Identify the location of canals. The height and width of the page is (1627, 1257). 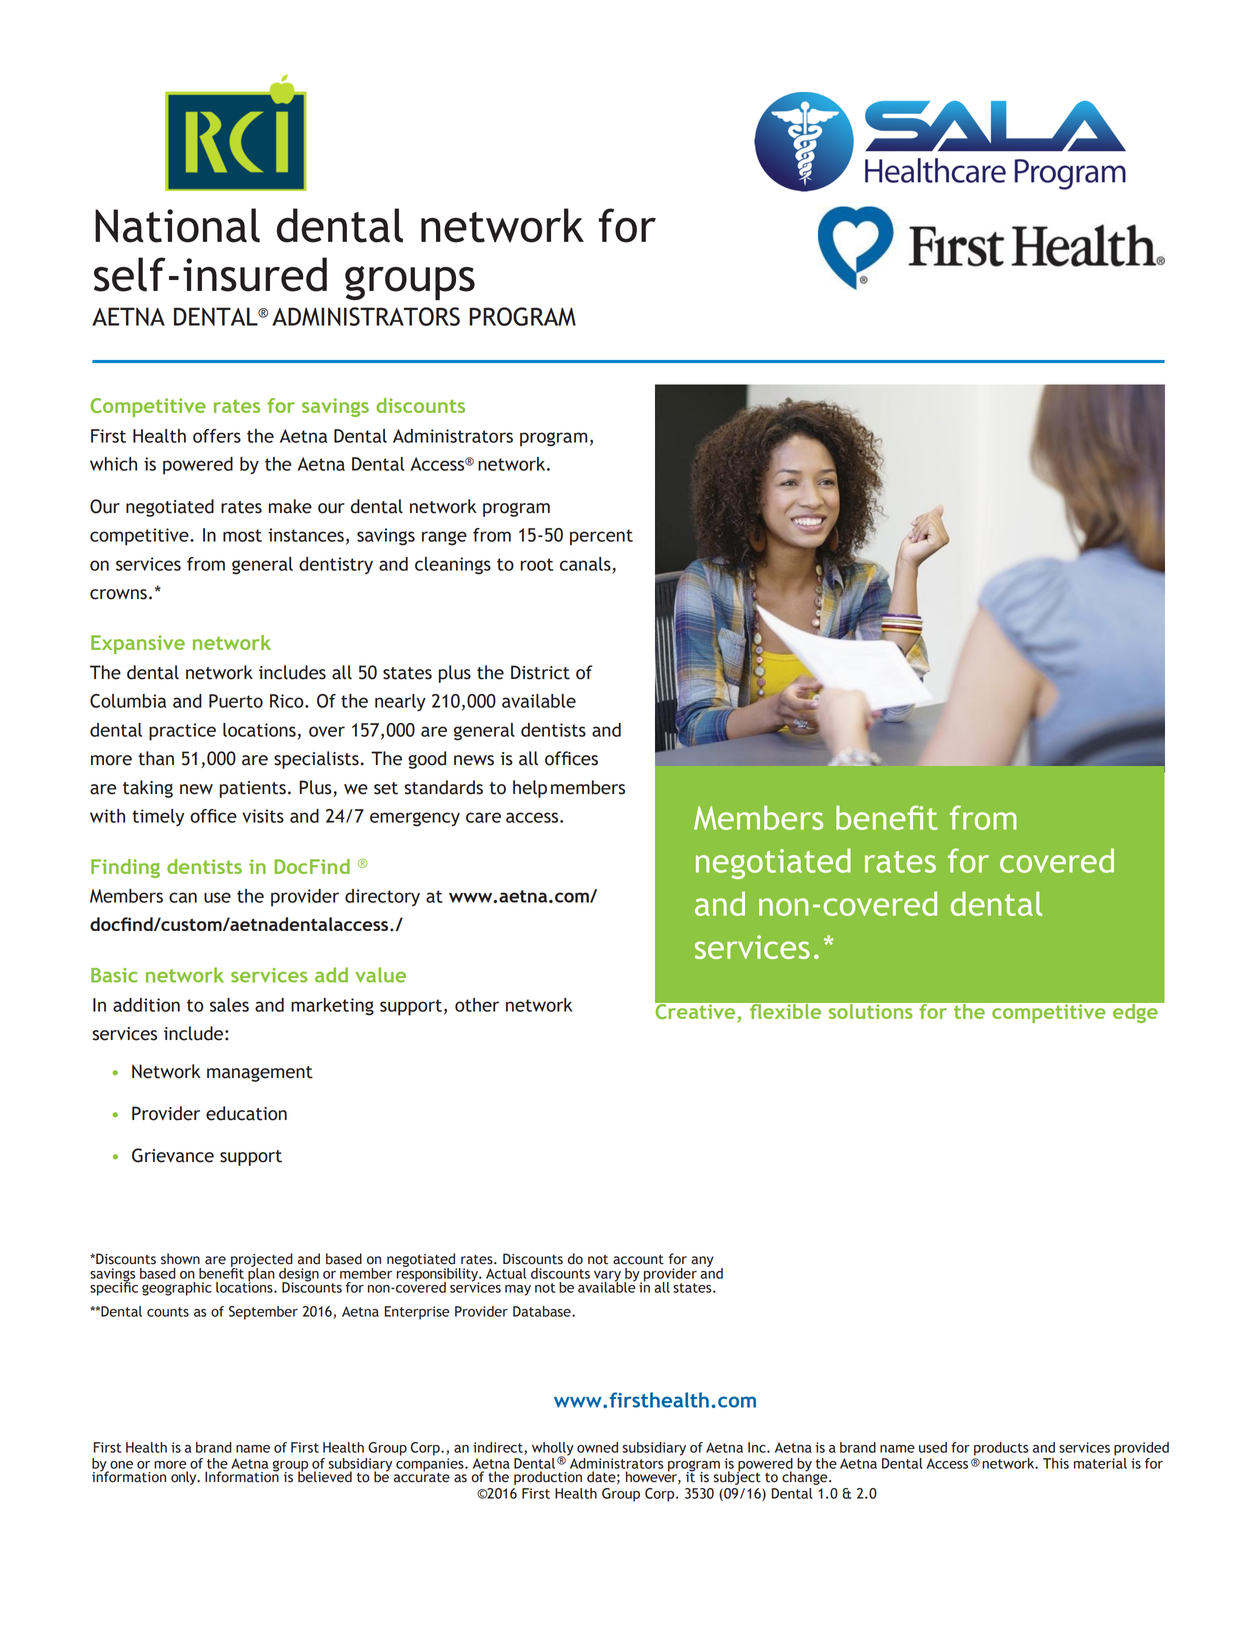
(586, 565).
